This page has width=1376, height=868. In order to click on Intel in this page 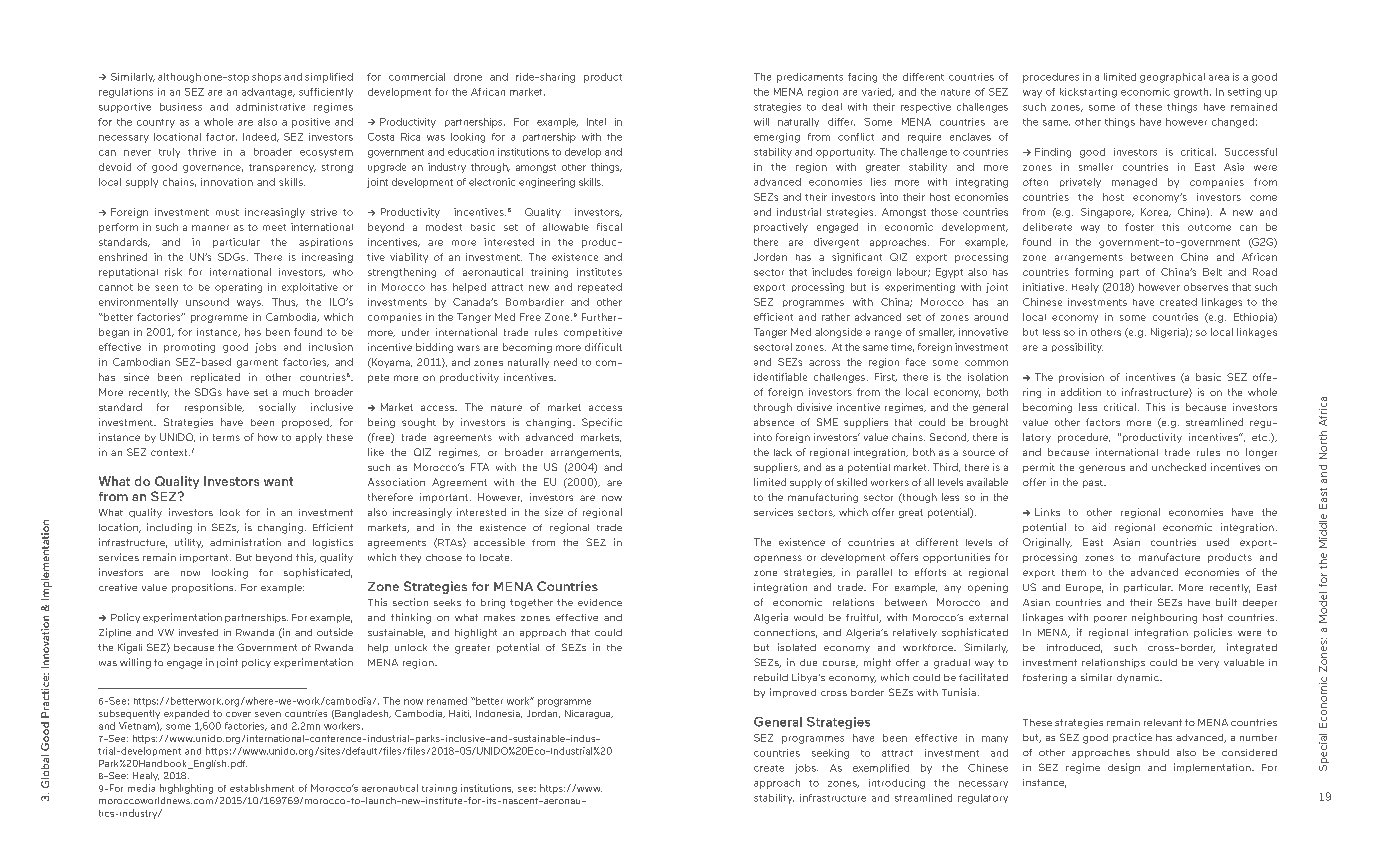, I will do `click(596, 122)`.
